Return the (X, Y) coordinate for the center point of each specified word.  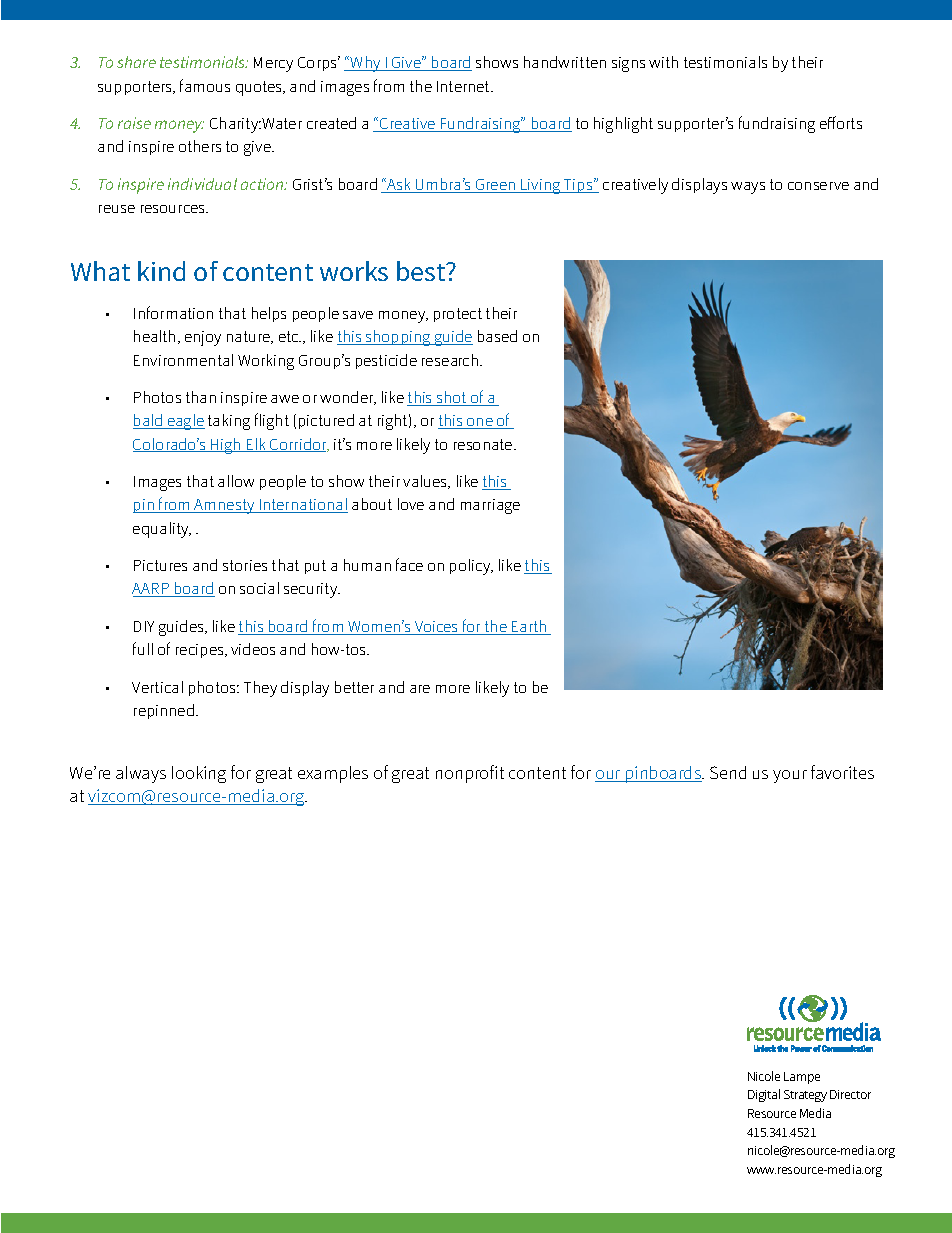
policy (471, 567)
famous (205, 85)
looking (199, 774)
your (790, 776)
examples (333, 774)
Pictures (160, 565)
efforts (841, 122)
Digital (764, 1095)
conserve (818, 186)
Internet (465, 86)
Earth (529, 627)
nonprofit (470, 774)
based (497, 336)
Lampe (802, 1078)
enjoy (203, 338)
